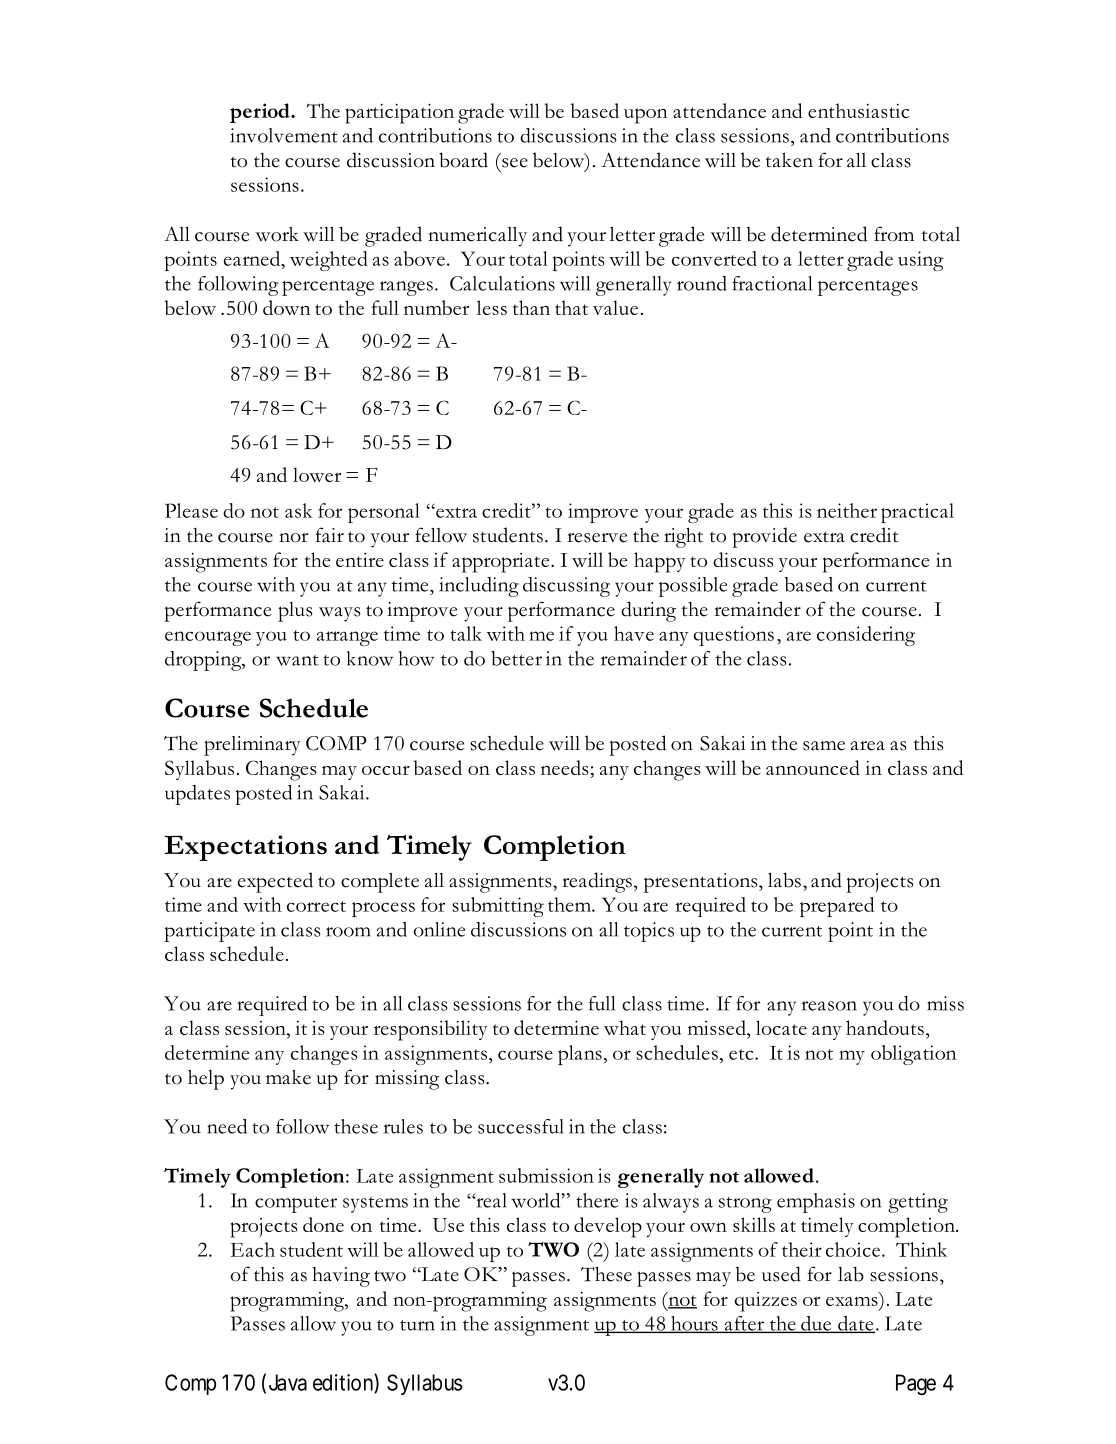  I want to click on same, so click(824, 746).
